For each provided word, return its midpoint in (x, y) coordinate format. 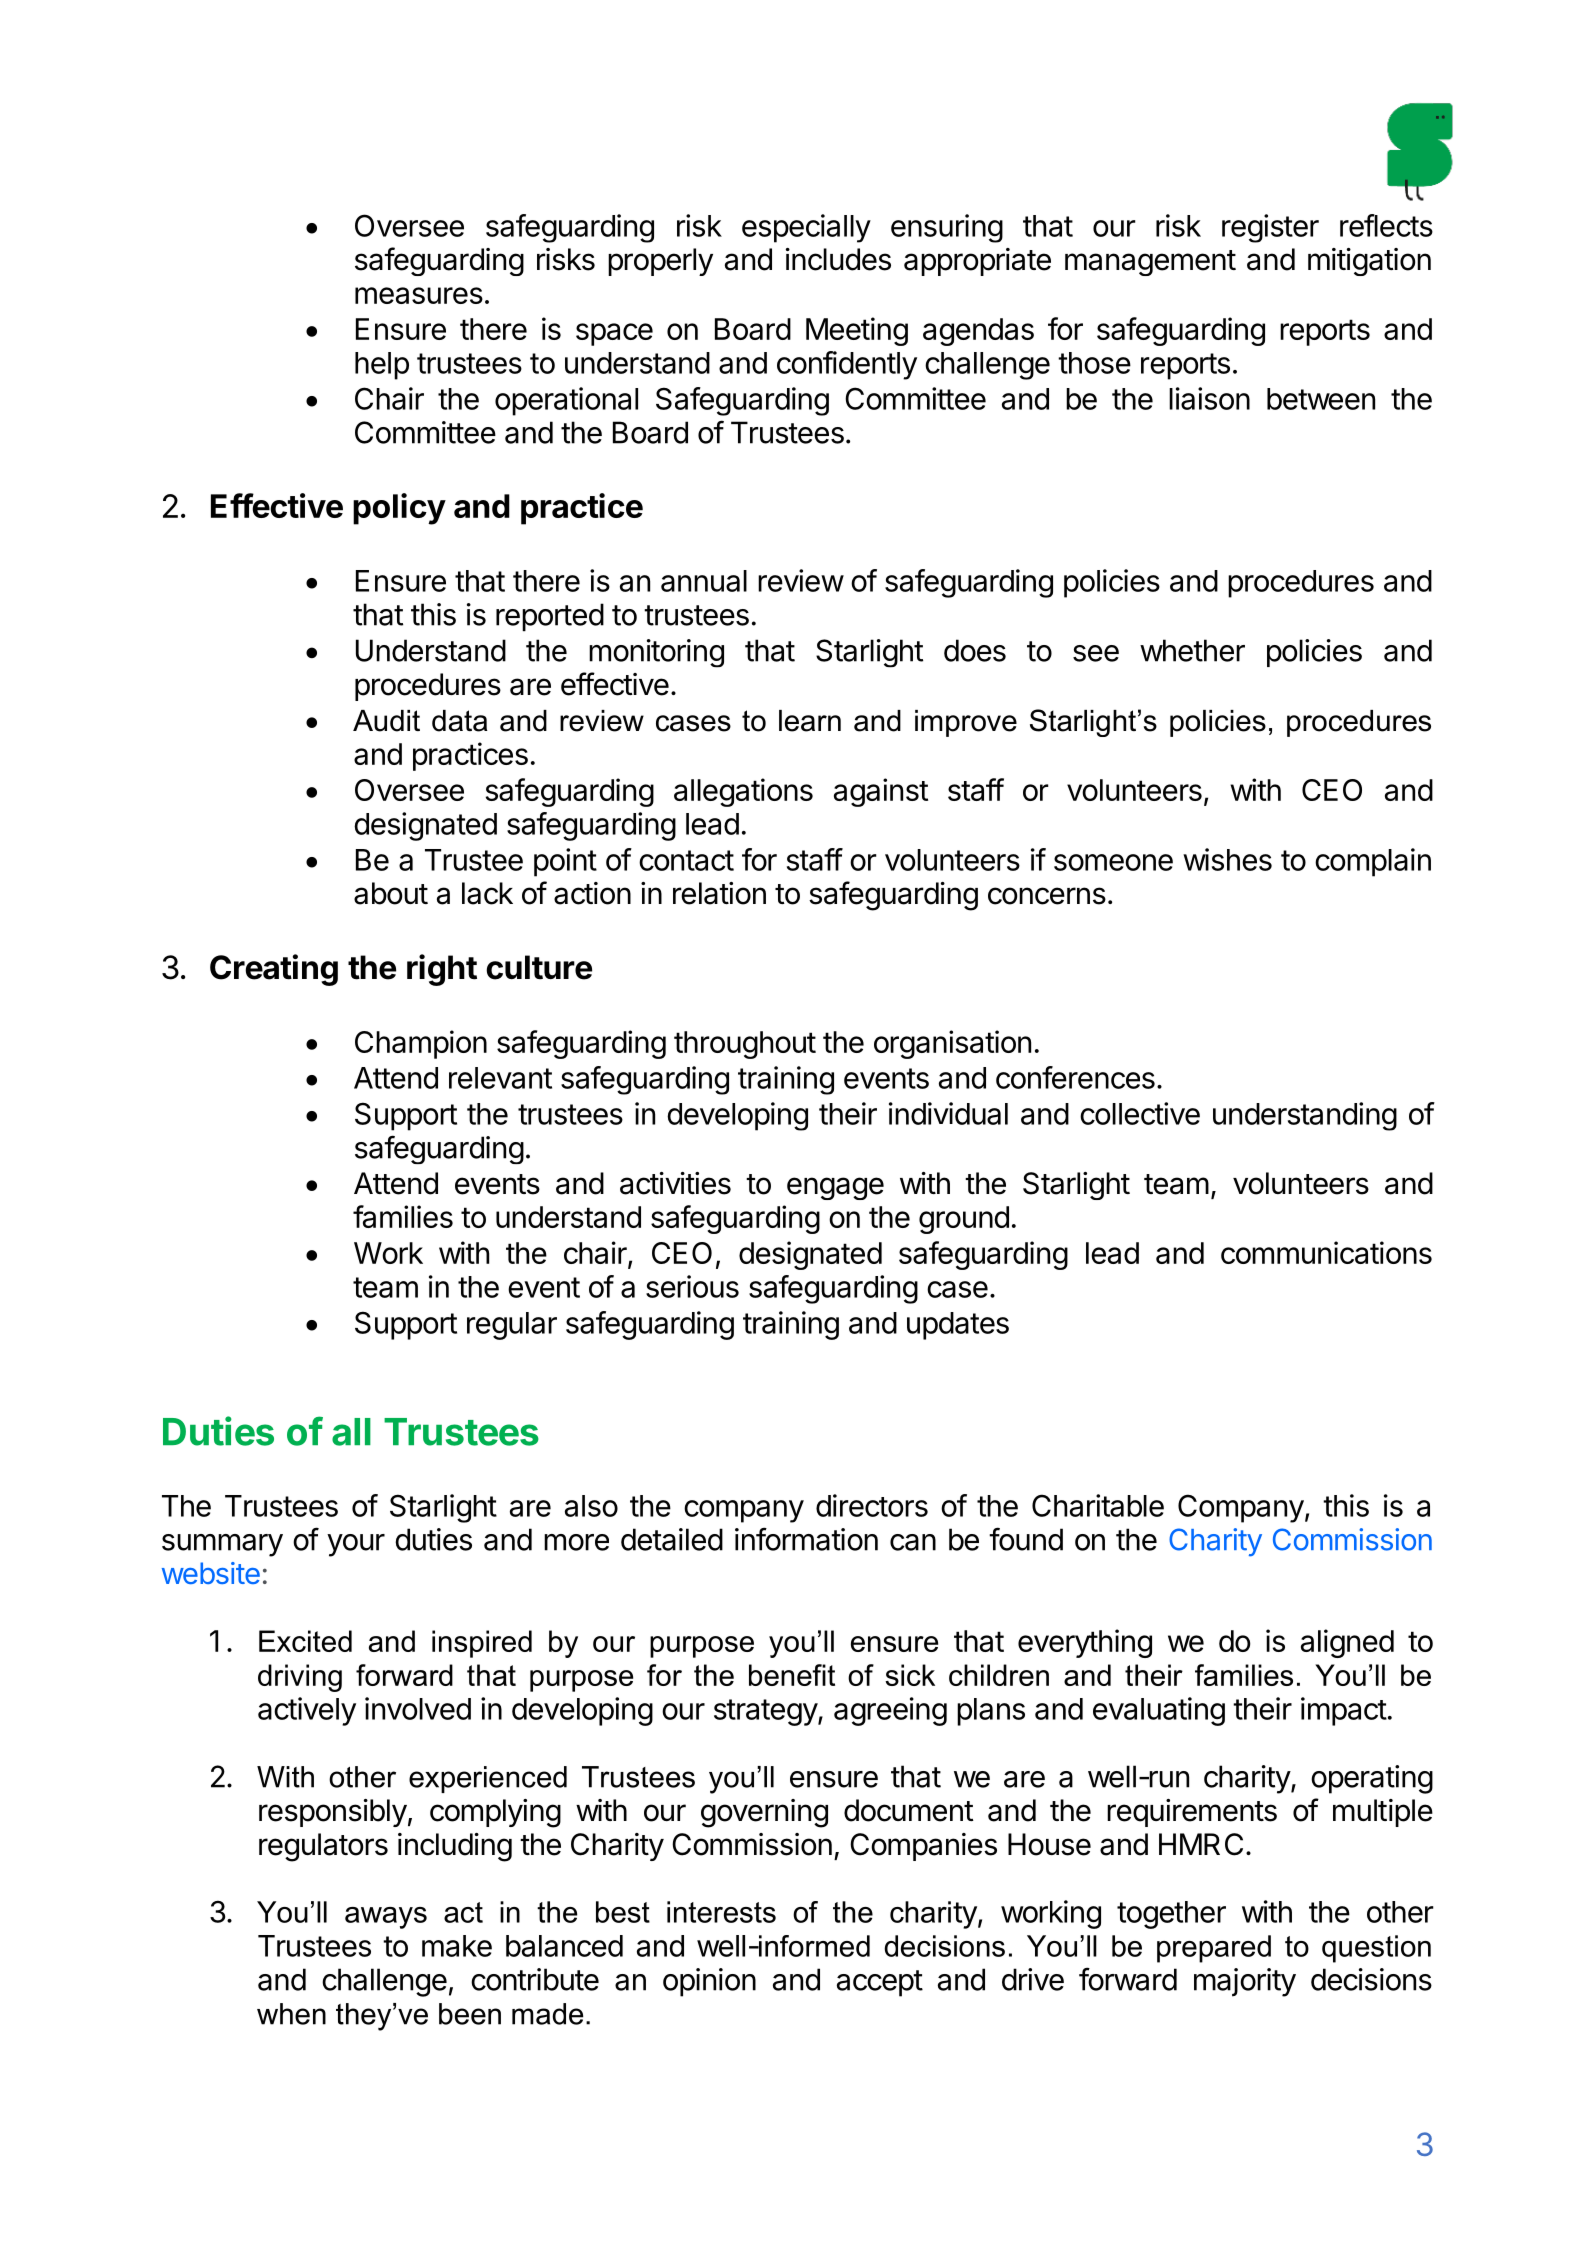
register (1270, 228)
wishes (1227, 859)
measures (419, 295)
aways (386, 1918)
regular (512, 1326)
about (391, 893)
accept (880, 1983)
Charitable (1098, 1505)
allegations (743, 792)
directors (872, 1505)
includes (838, 259)
